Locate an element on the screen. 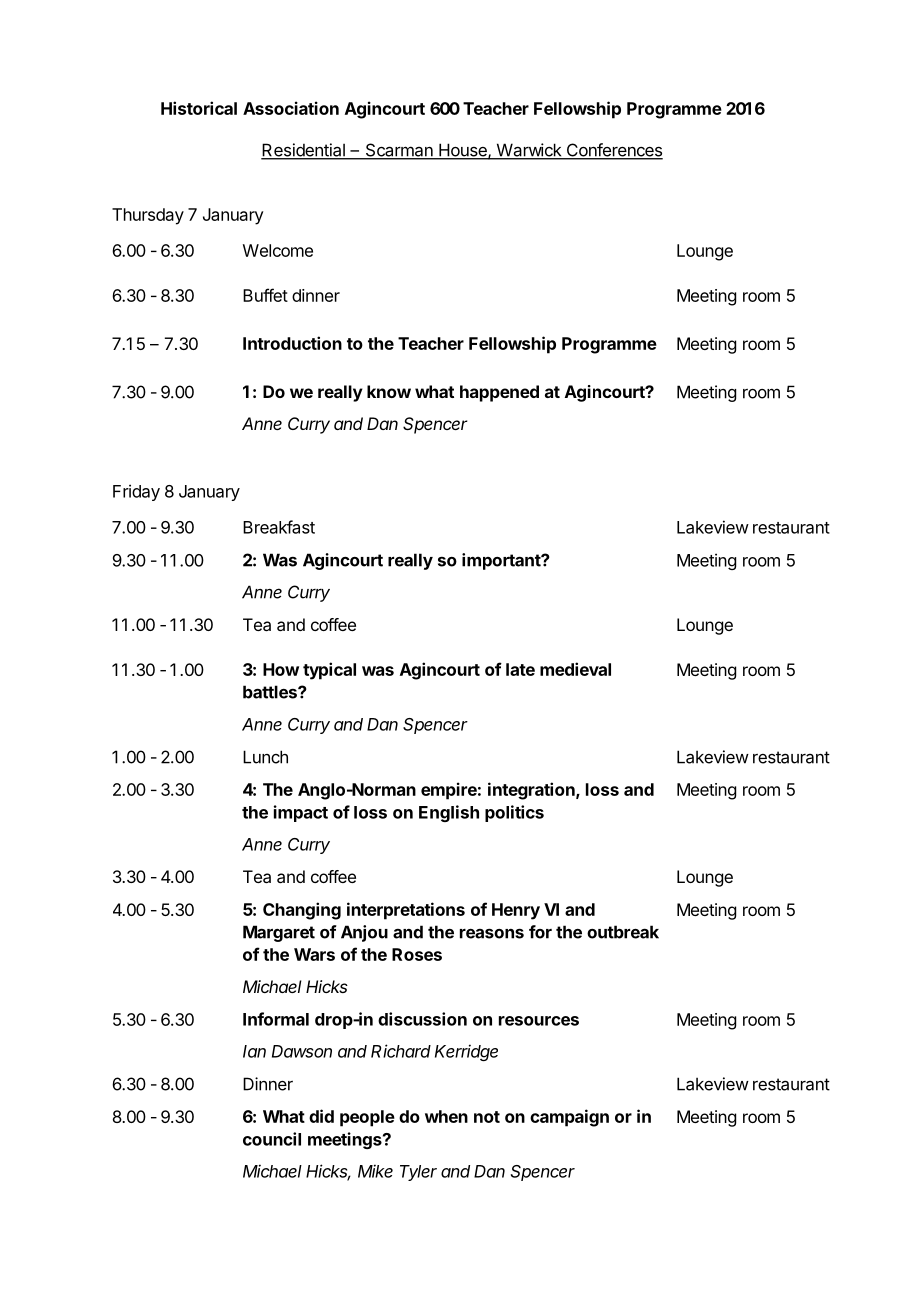 This screenshot has height=1308, width=924. important is located at coordinates (502, 561).
